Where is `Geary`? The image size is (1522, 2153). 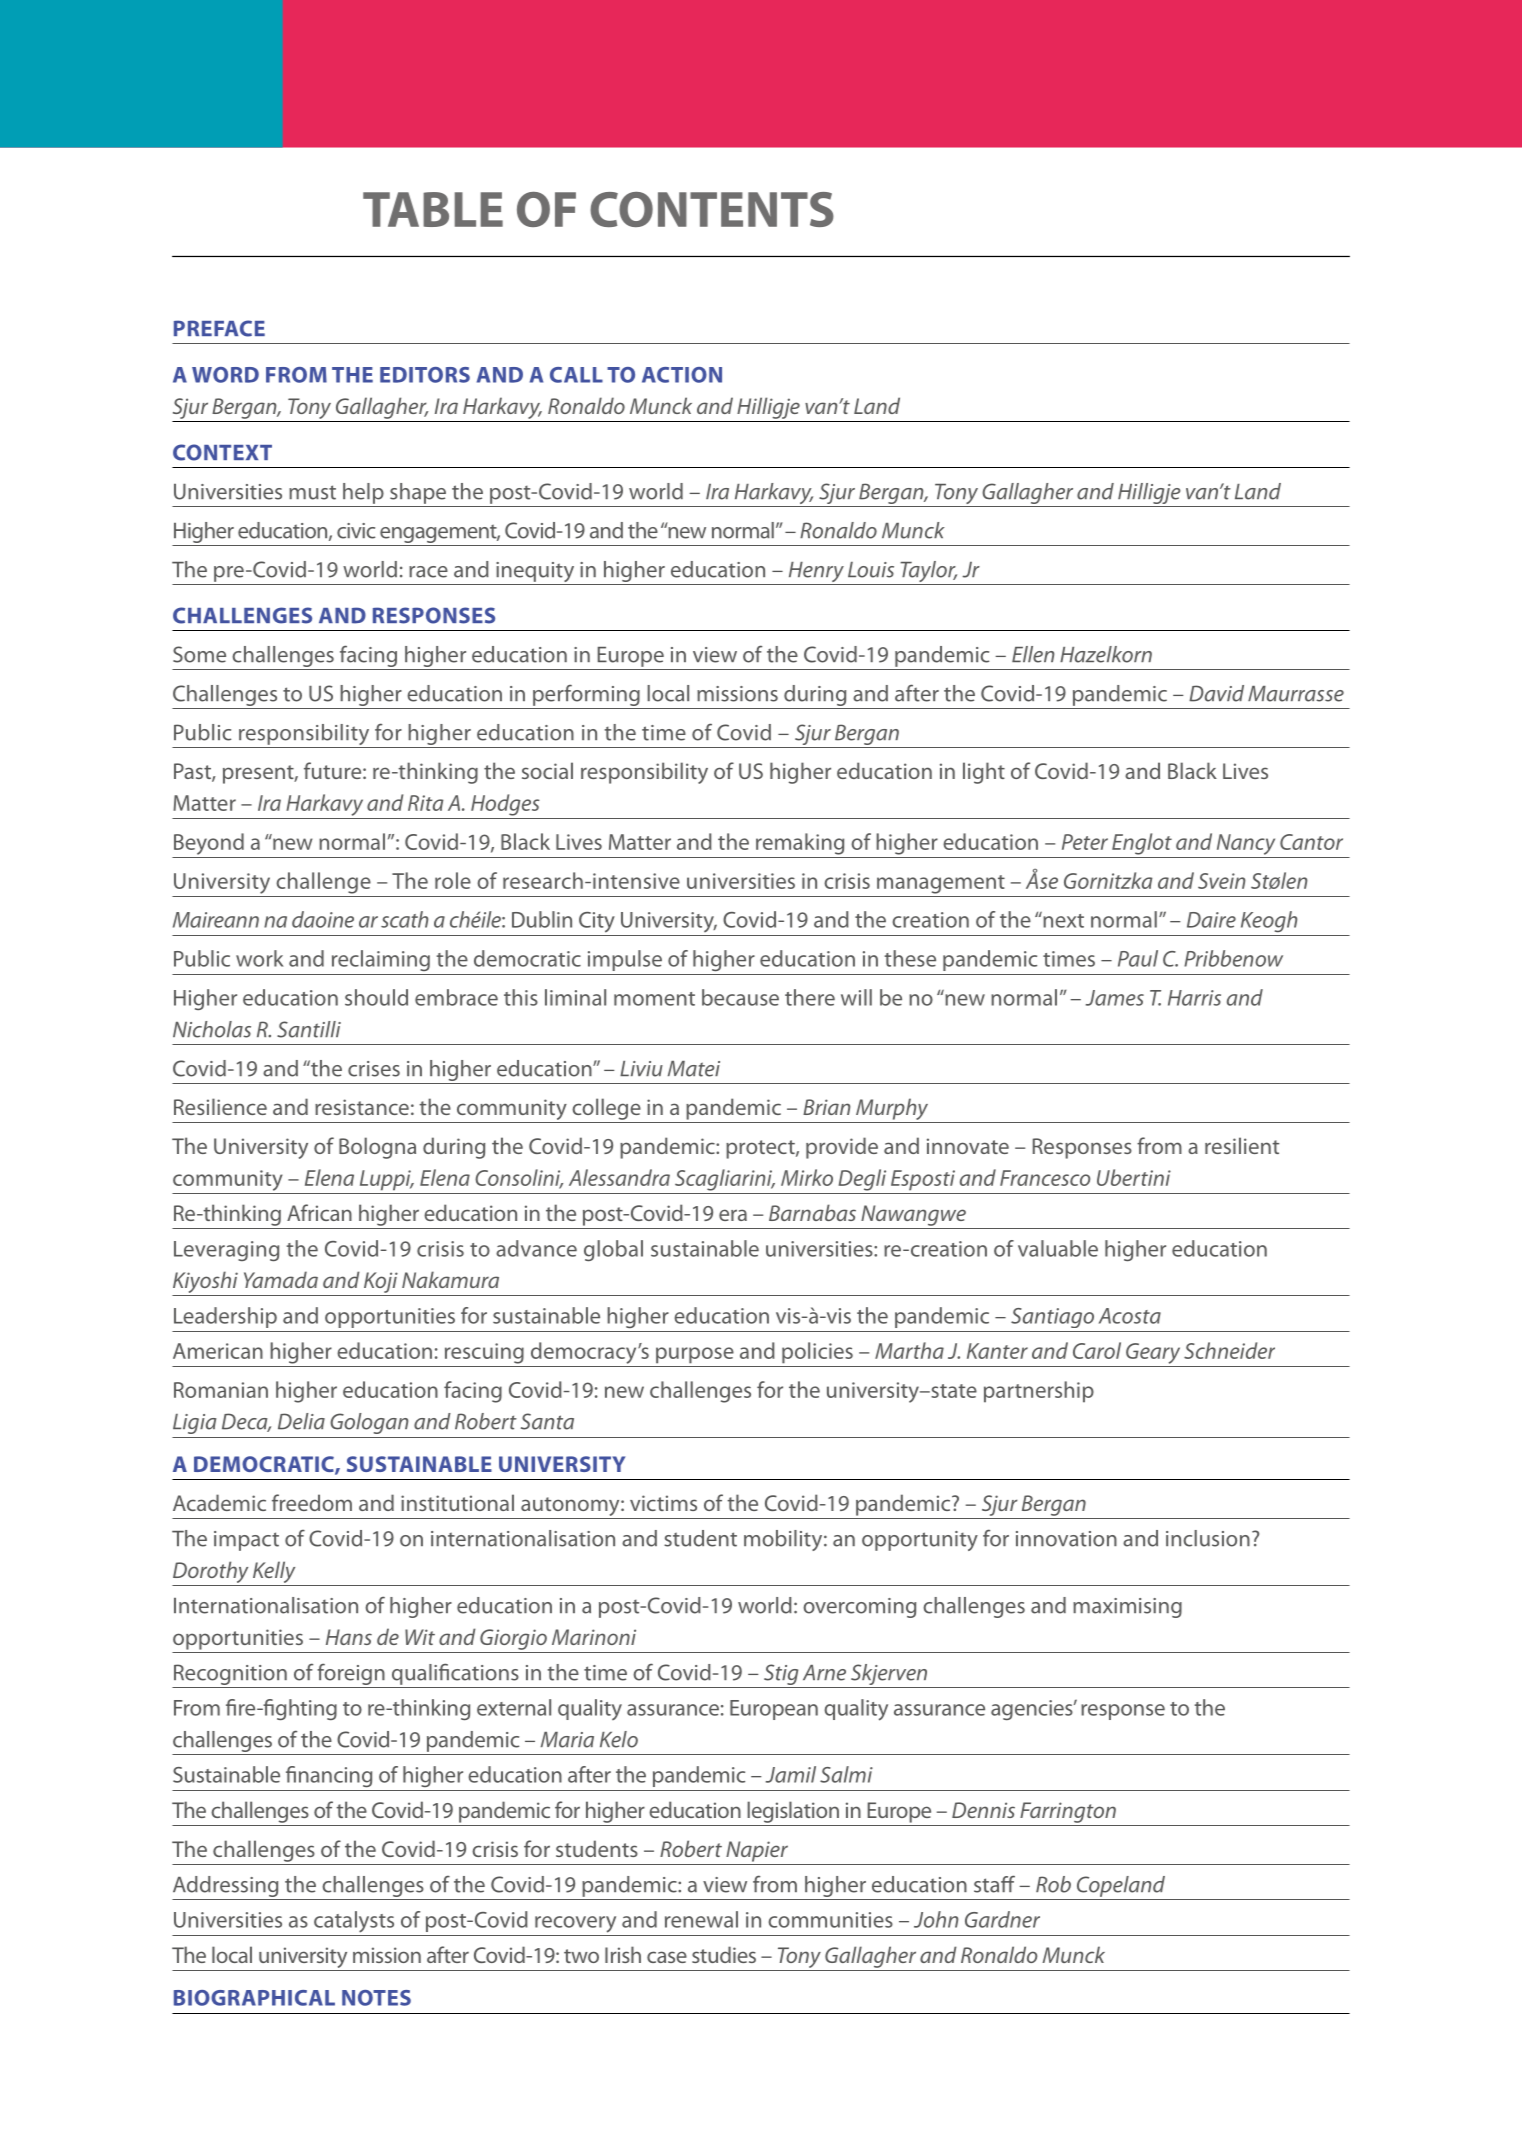 Geary is located at coordinates (1153, 1353).
